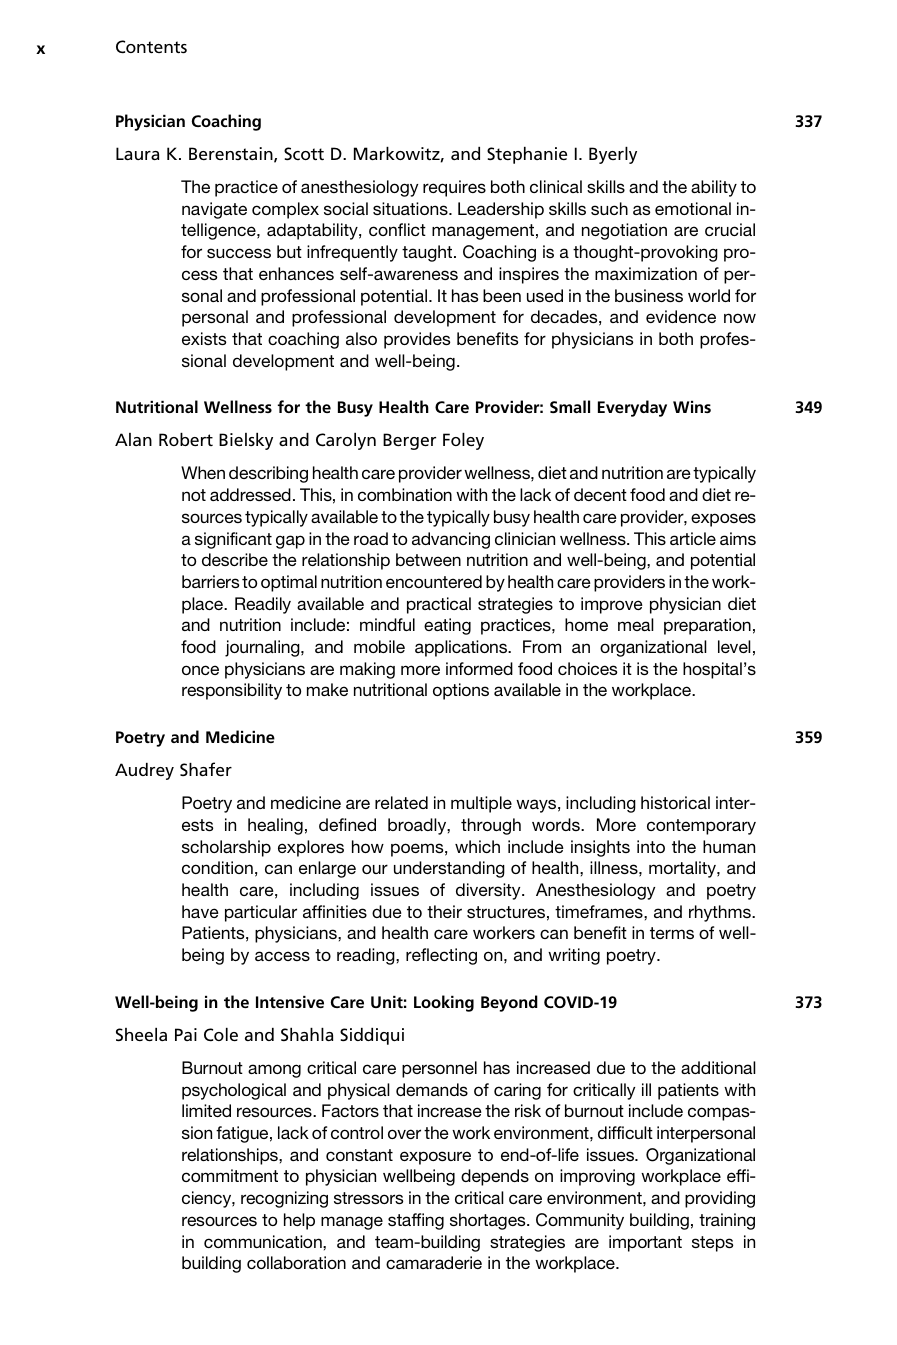 The image size is (897, 1345). What do you see at coordinates (226, 848) in the screenshot?
I see `scholarship` at bounding box center [226, 848].
